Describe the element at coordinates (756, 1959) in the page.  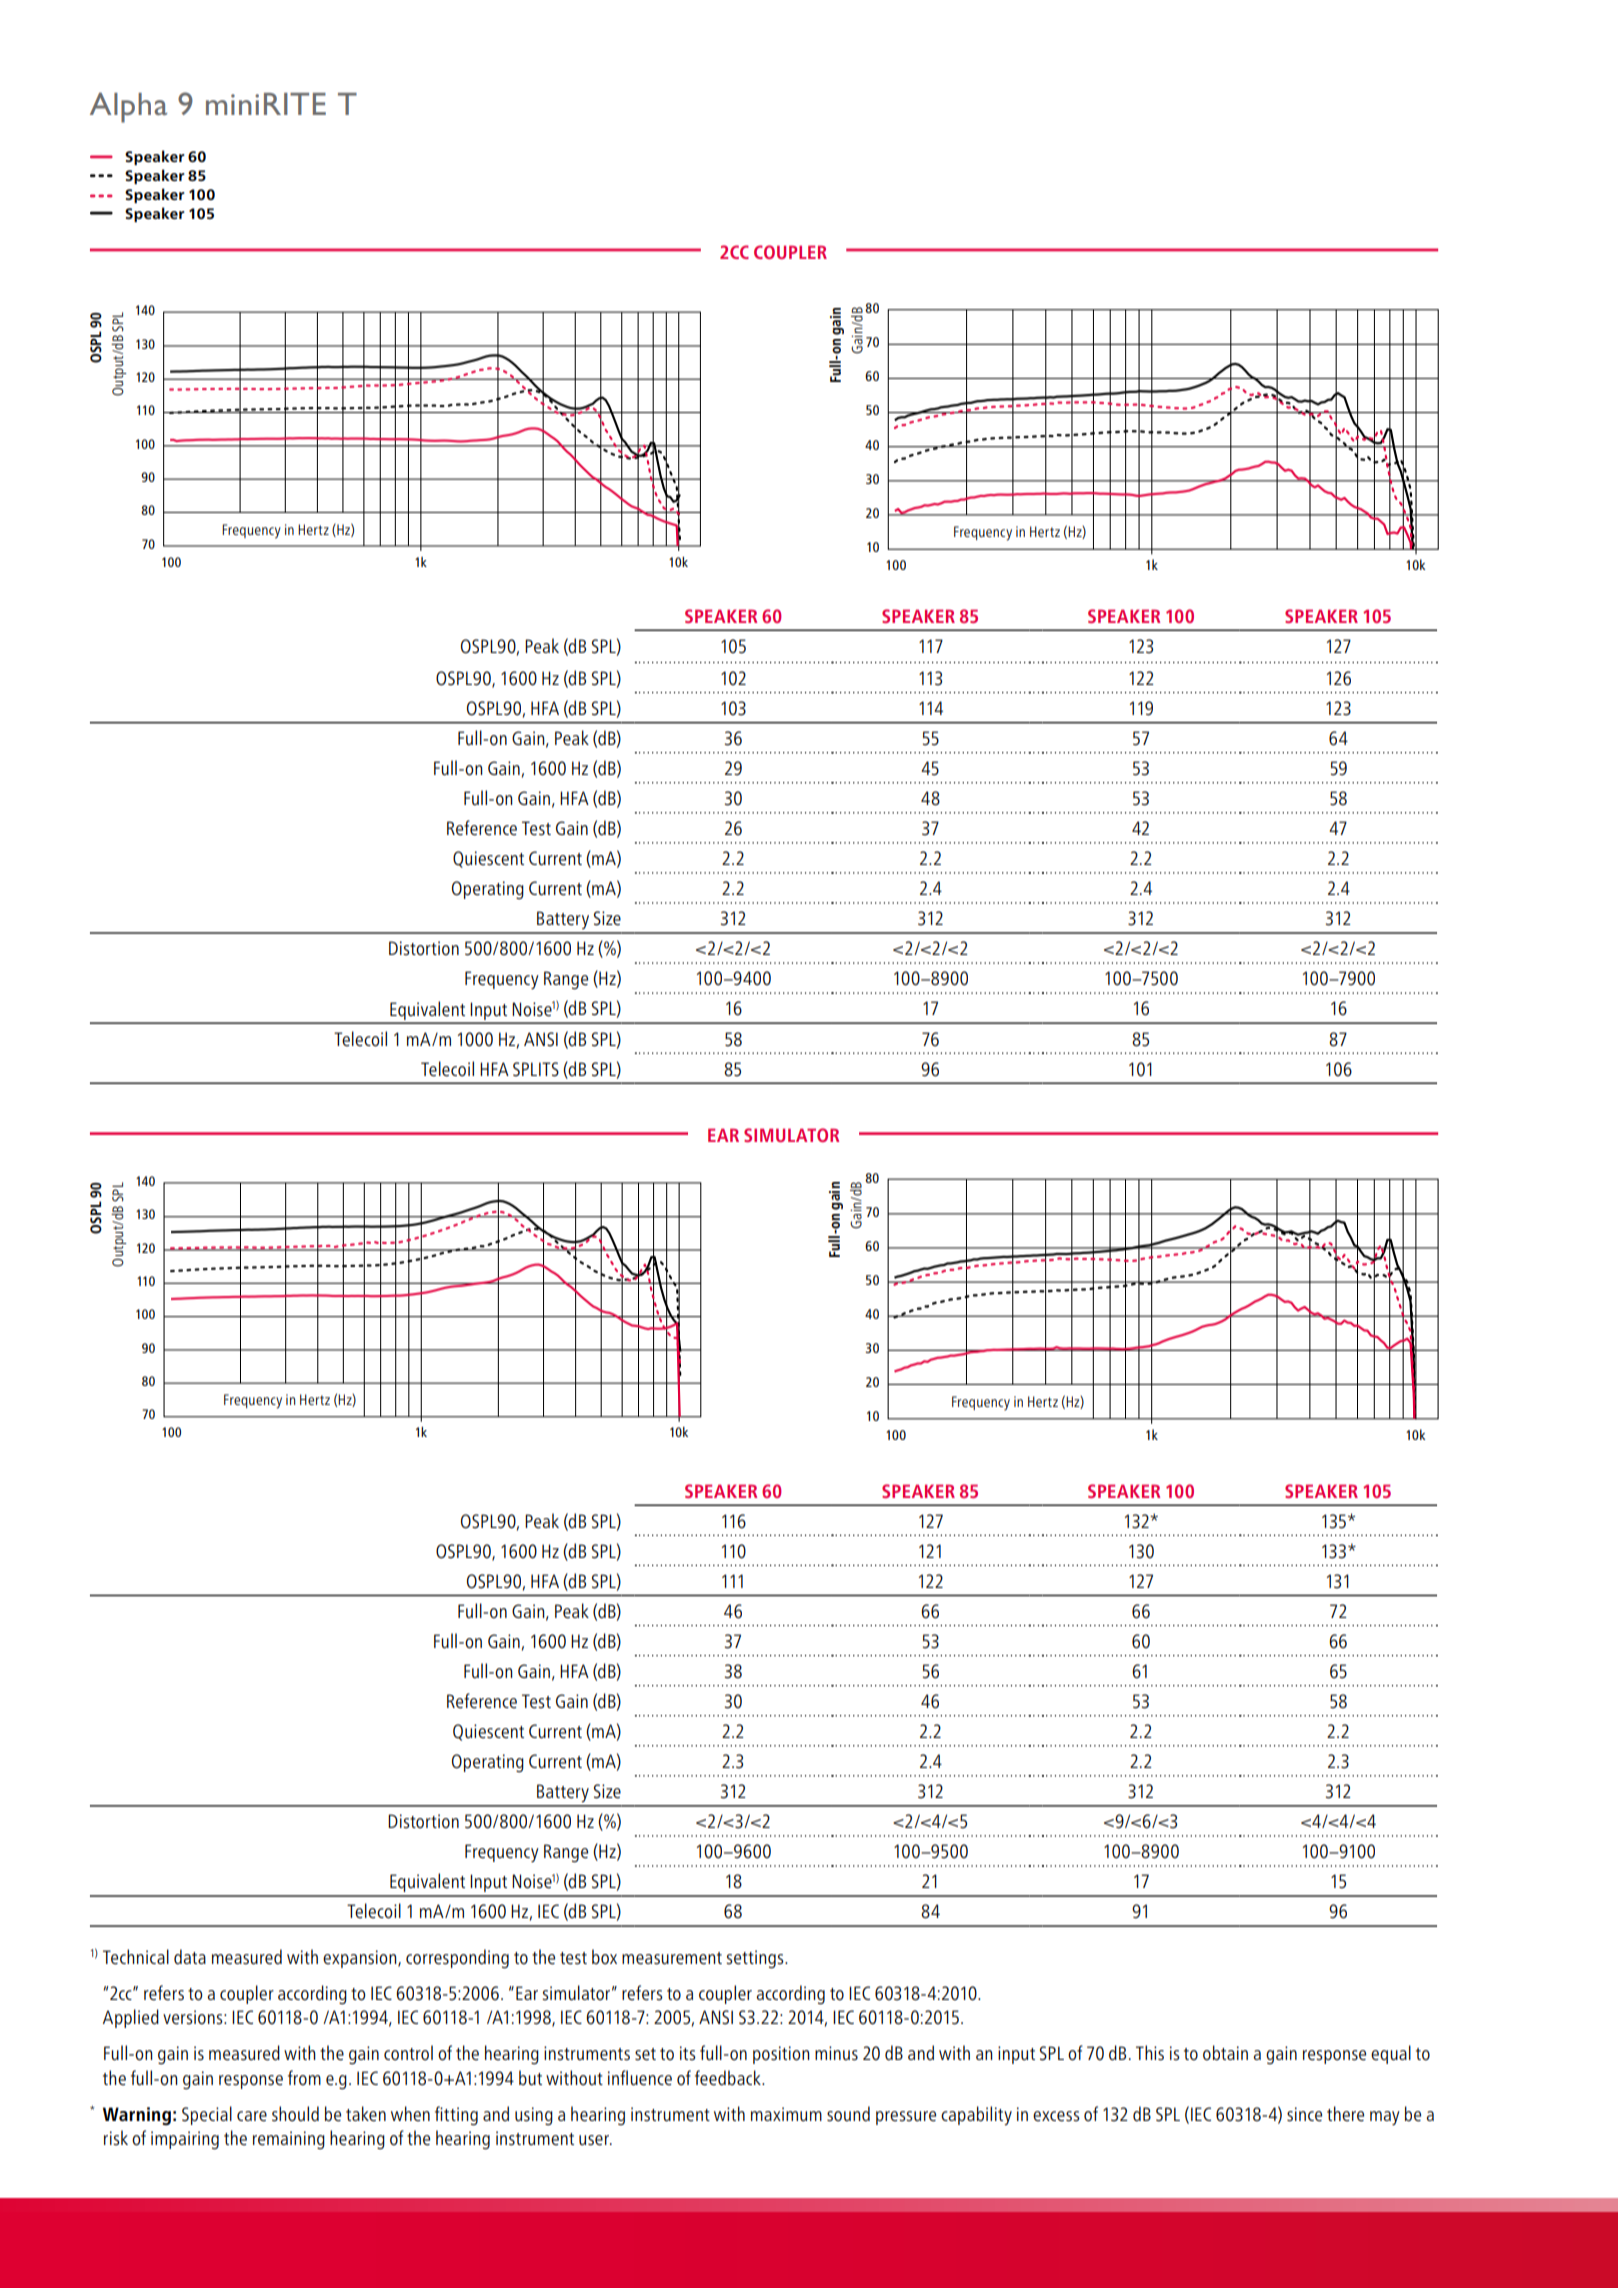
I see `settings` at that location.
